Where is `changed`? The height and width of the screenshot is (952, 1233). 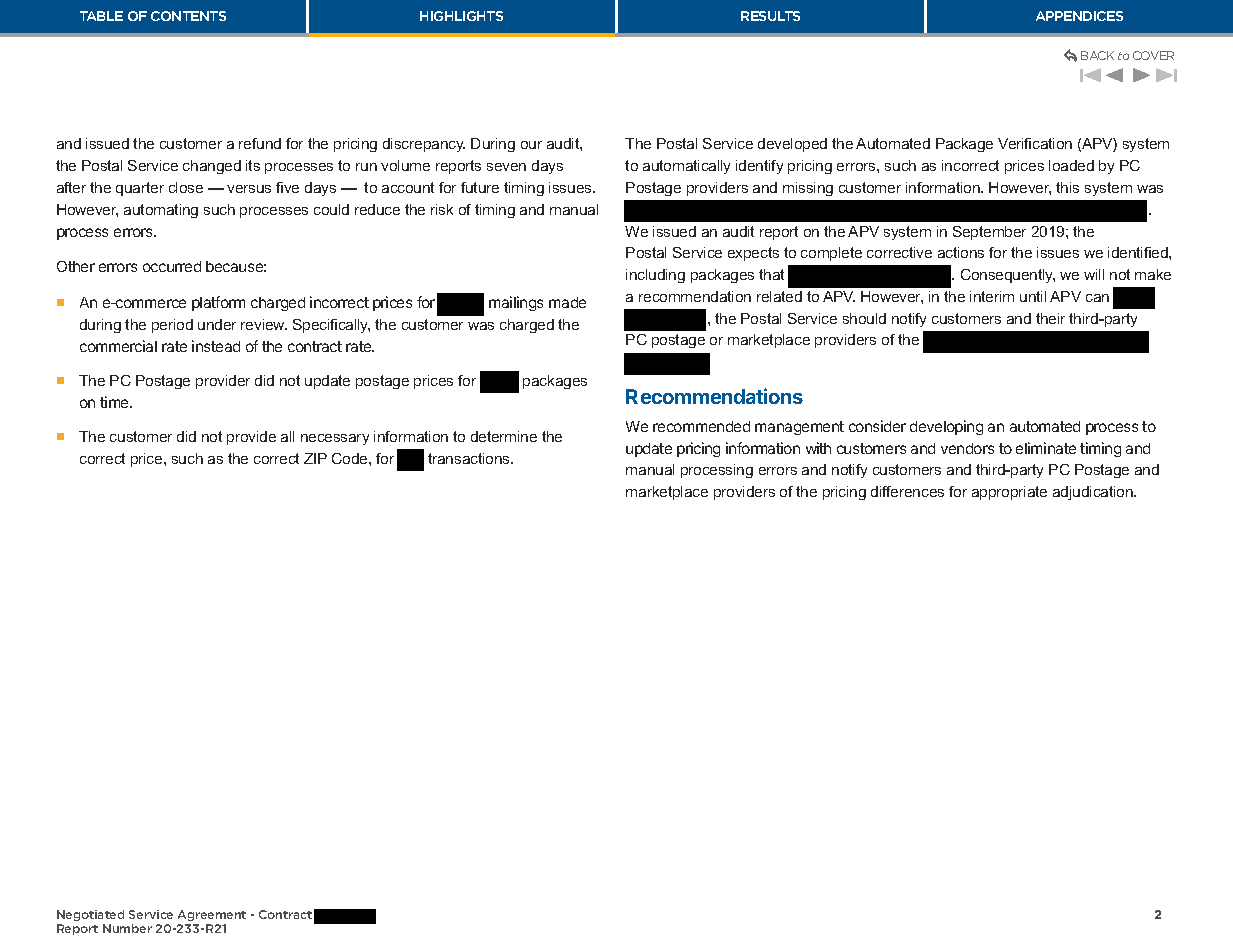
changed is located at coordinates (212, 167).
